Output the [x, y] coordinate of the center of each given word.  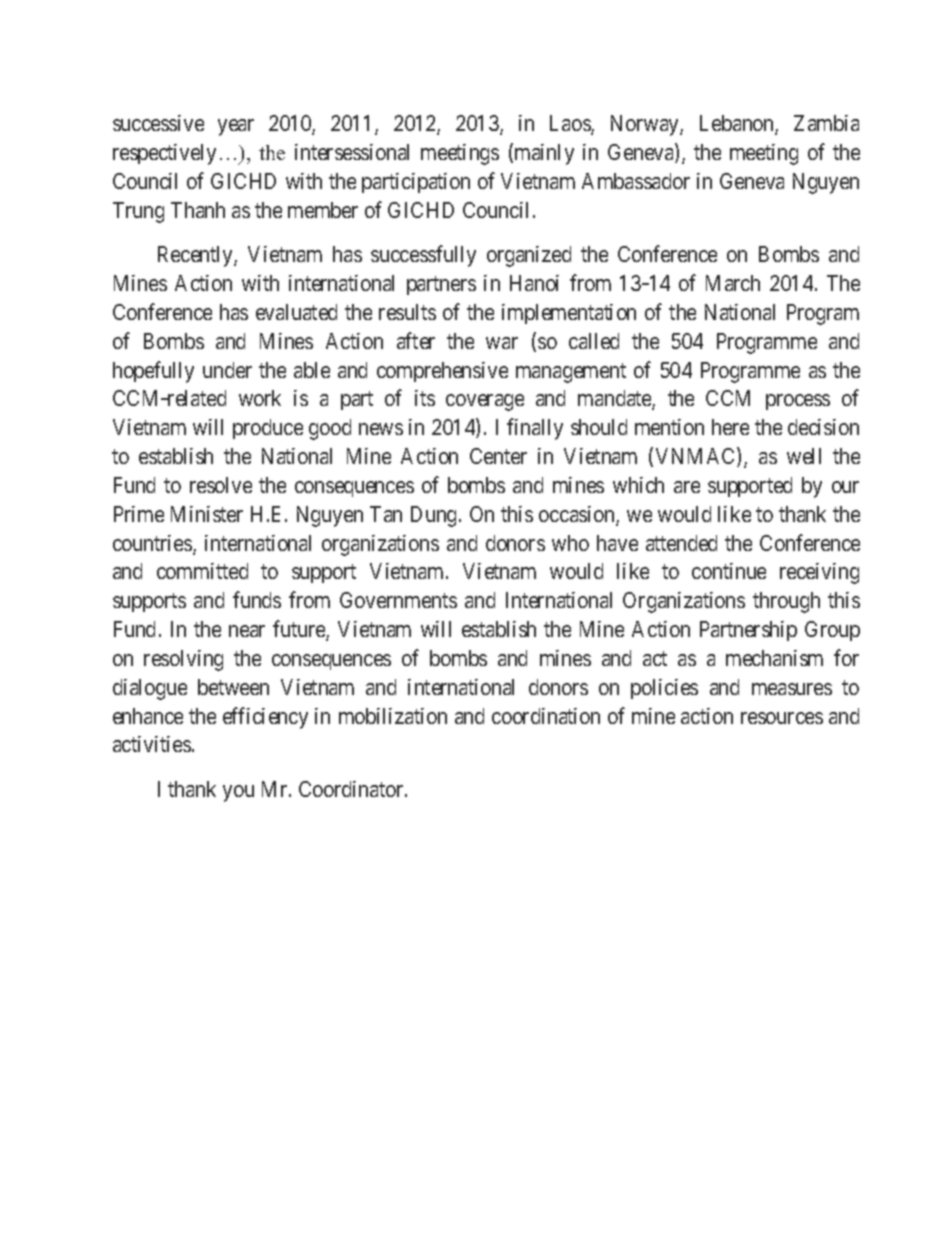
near [247, 631]
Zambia [826, 123]
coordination [546, 716]
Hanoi [534, 283]
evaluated [296, 312]
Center [498, 456]
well [804, 456]
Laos [571, 125]
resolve [221, 485]
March [733, 283]
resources [782, 718]
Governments [398, 600]
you [238, 793]
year [236, 127]
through [786, 602]
